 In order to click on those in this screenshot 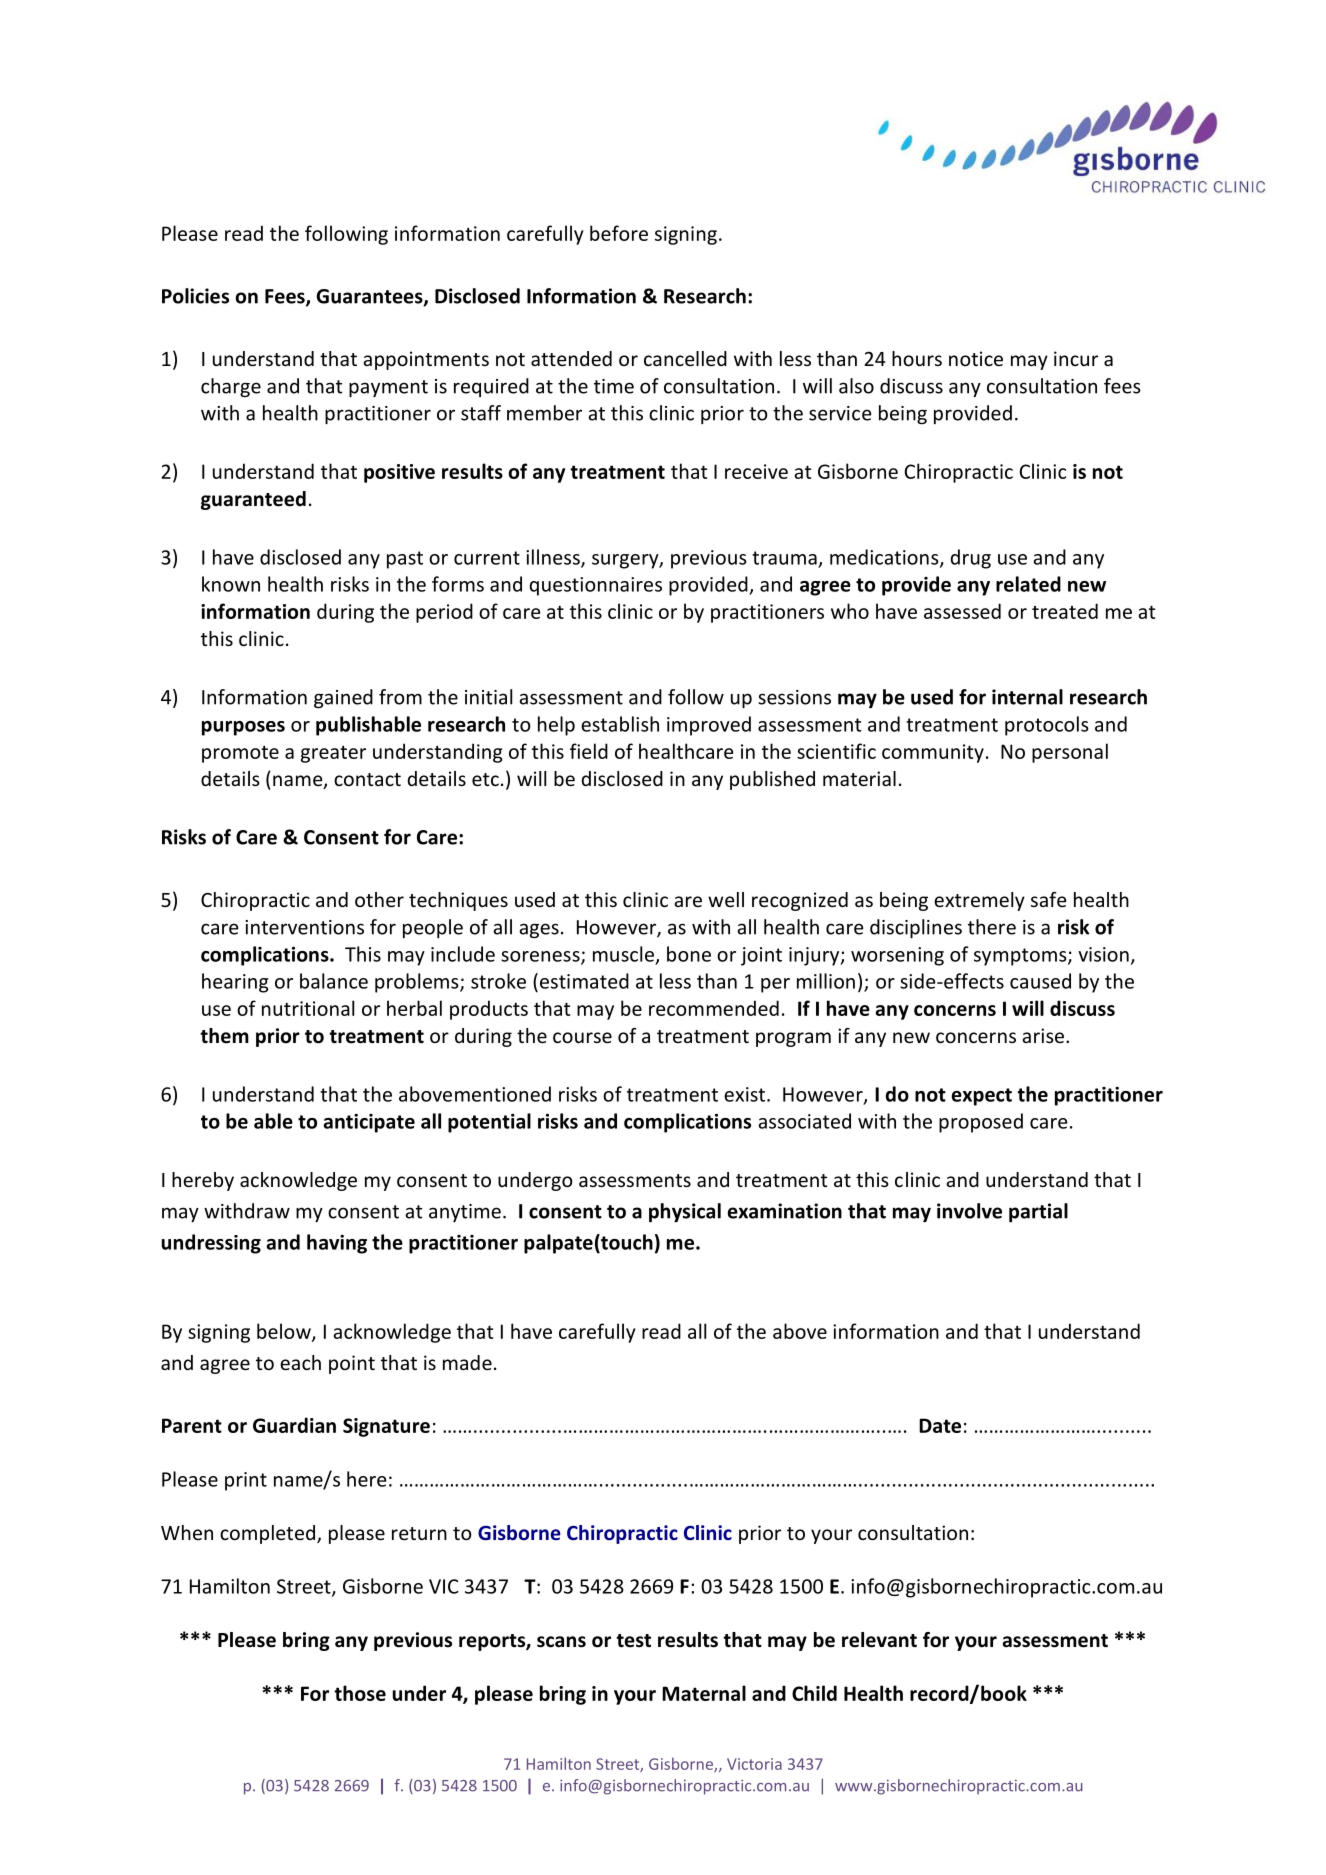, I will do `click(360, 1693)`.
